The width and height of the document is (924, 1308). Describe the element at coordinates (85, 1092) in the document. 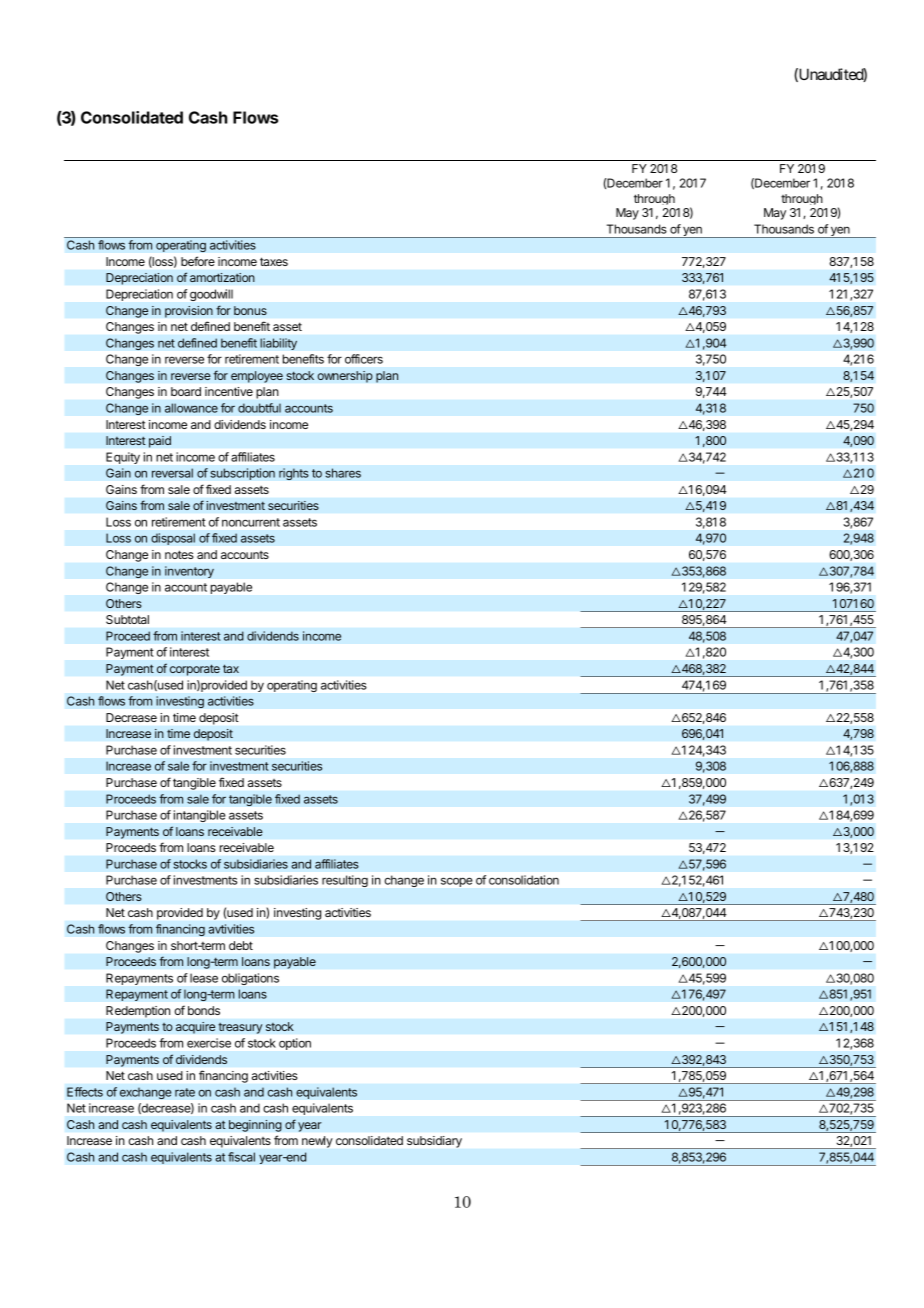

I see `Effects` at that location.
